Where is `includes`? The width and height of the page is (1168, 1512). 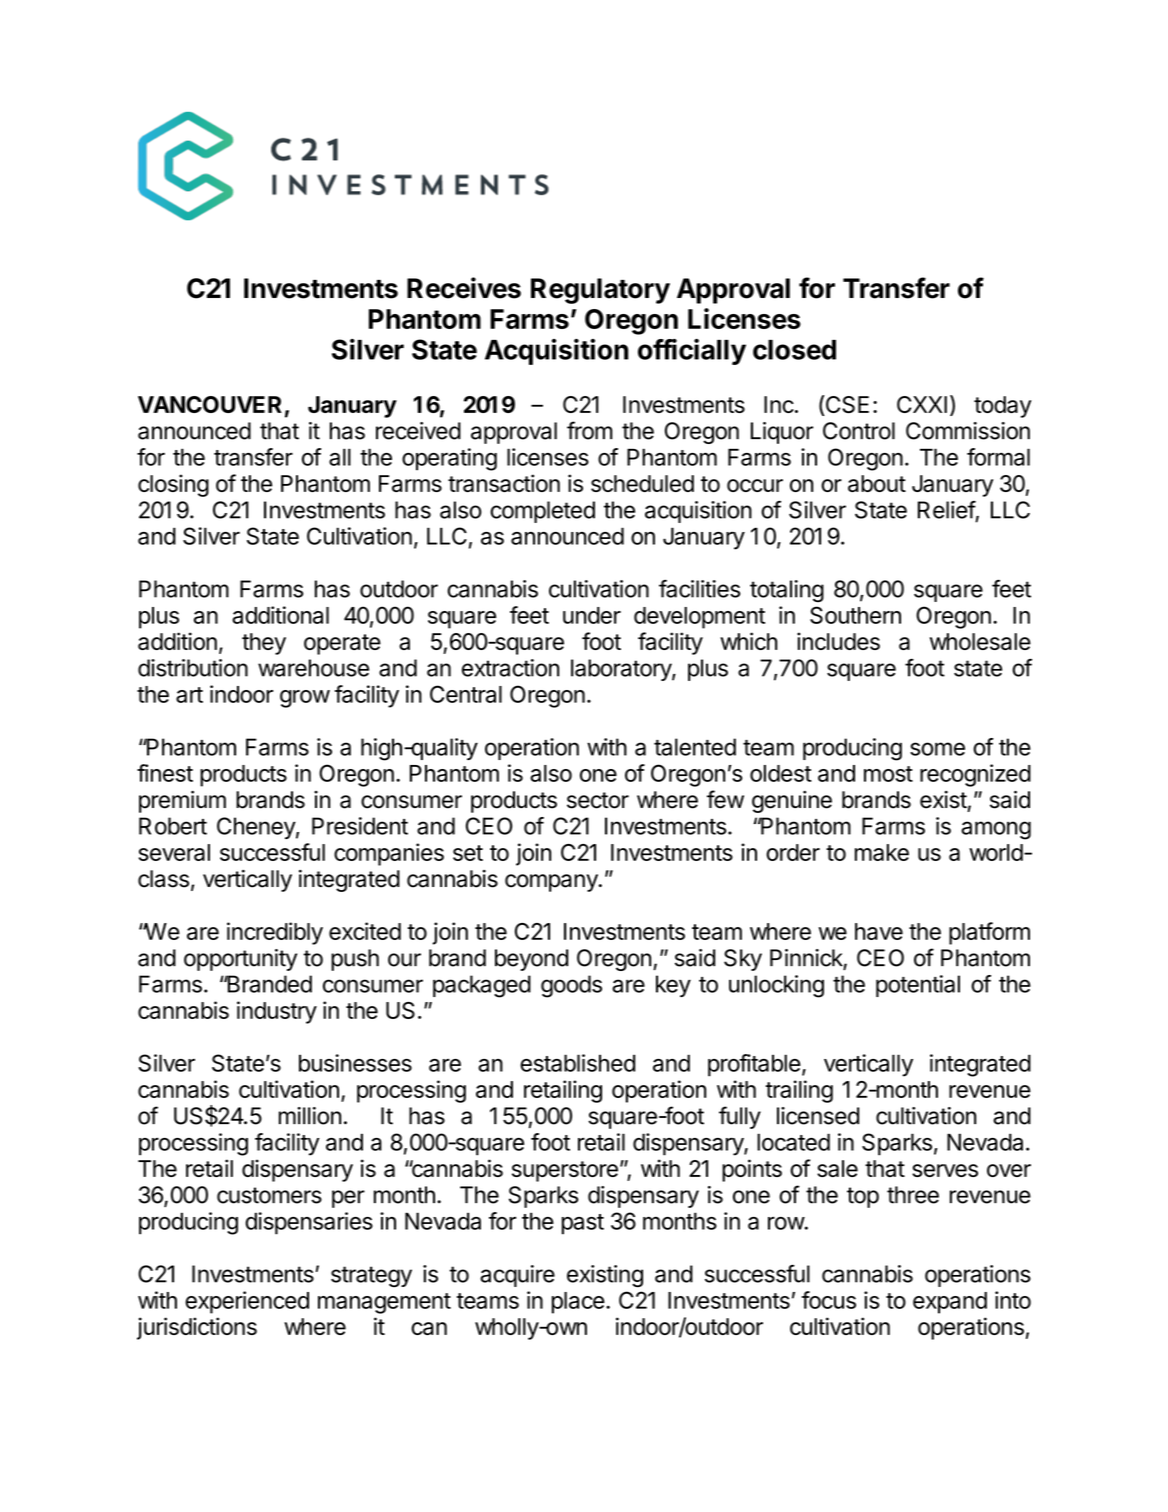
includes is located at coordinates (838, 641).
